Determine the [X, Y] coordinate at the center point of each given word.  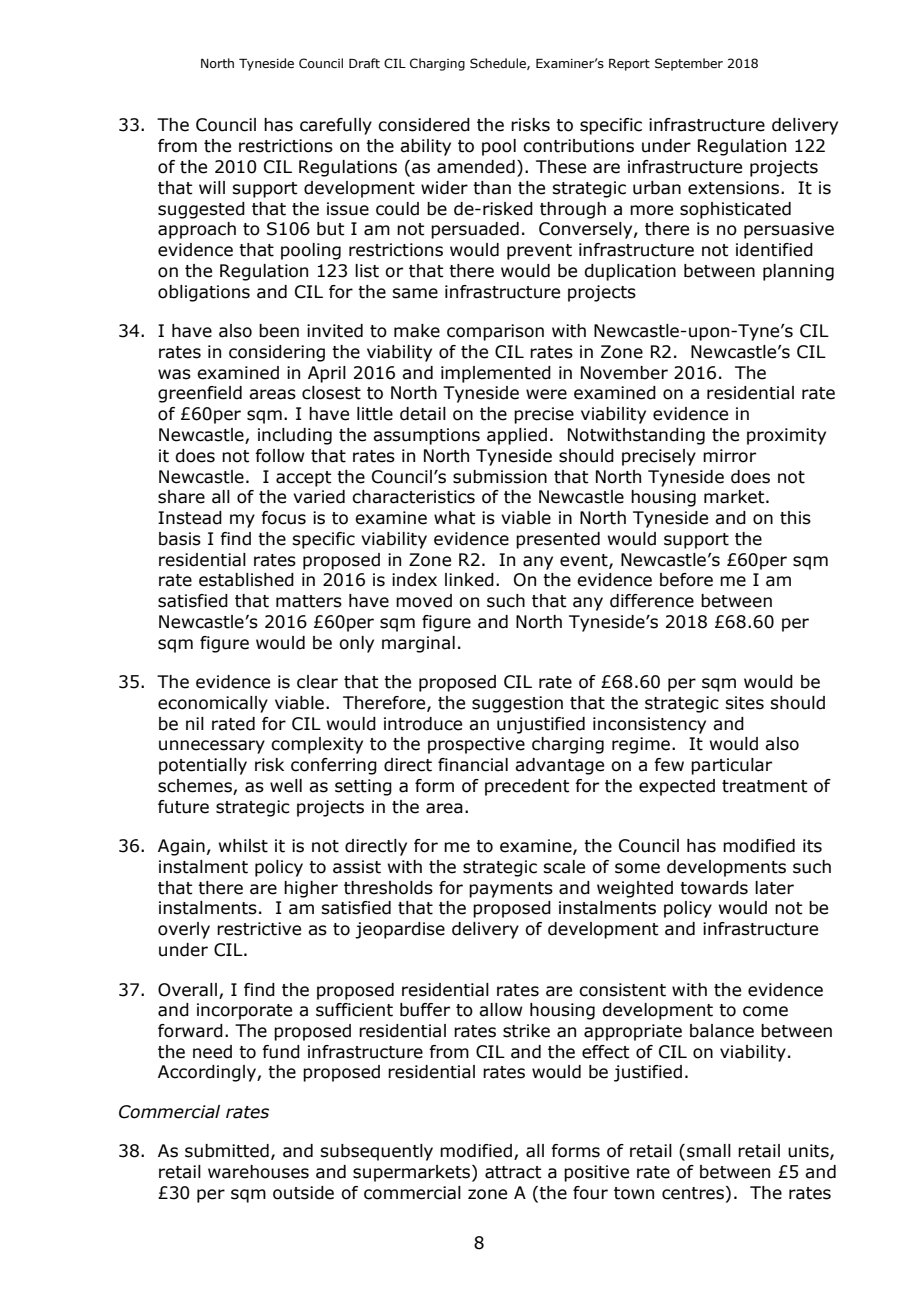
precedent [527, 787]
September [689, 64]
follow [280, 456]
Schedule [499, 64]
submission [500, 477]
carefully [336, 126]
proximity [786, 436]
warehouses [258, 1172]
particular [731, 766]
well [286, 786]
